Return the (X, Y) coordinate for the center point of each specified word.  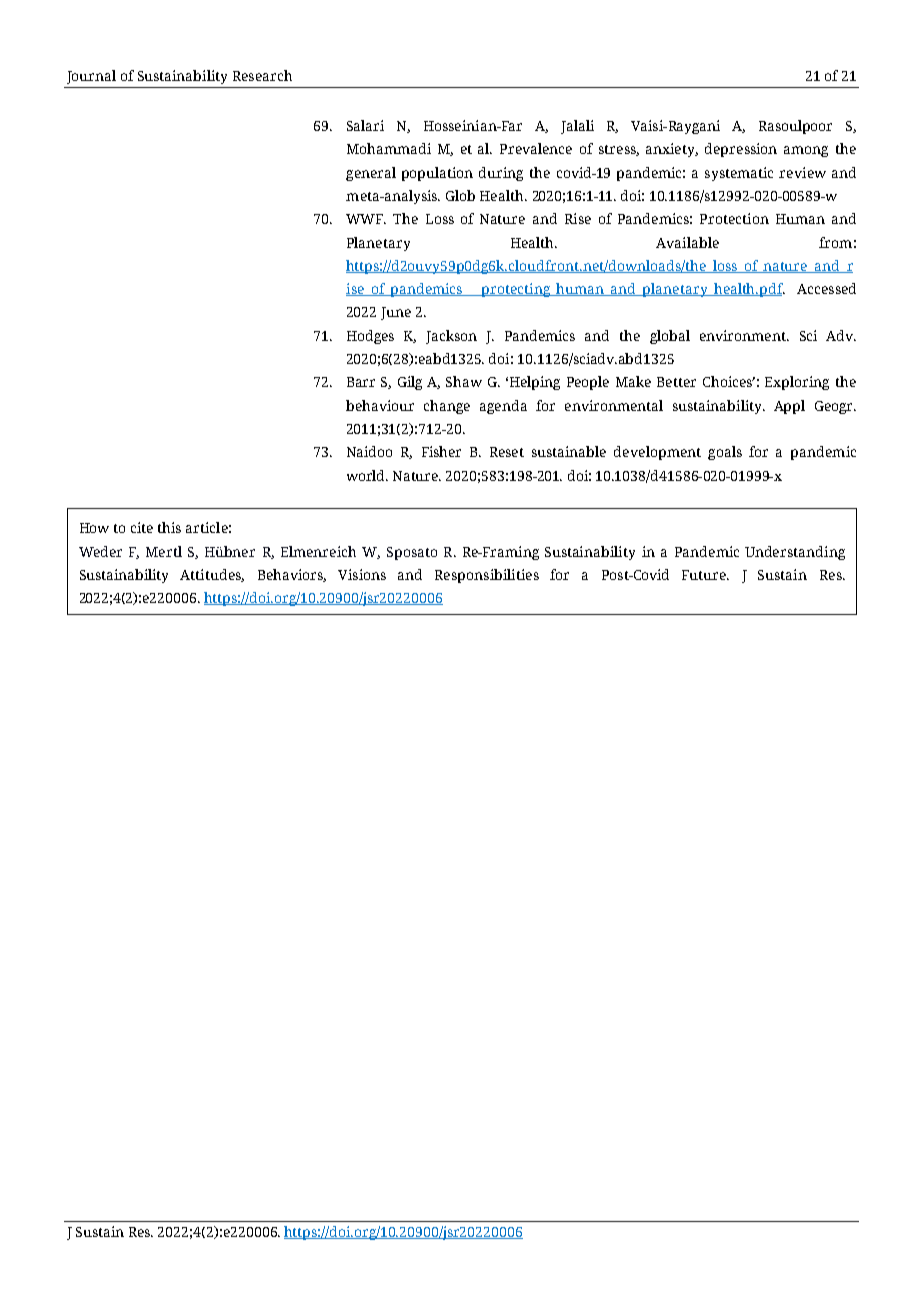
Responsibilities (487, 576)
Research (262, 75)
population (437, 174)
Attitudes (212, 575)
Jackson (451, 337)
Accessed (826, 288)
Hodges (370, 337)
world (367, 475)
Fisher (441, 451)
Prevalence (536, 148)
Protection (734, 218)
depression (741, 150)
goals (725, 453)
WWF (366, 219)
